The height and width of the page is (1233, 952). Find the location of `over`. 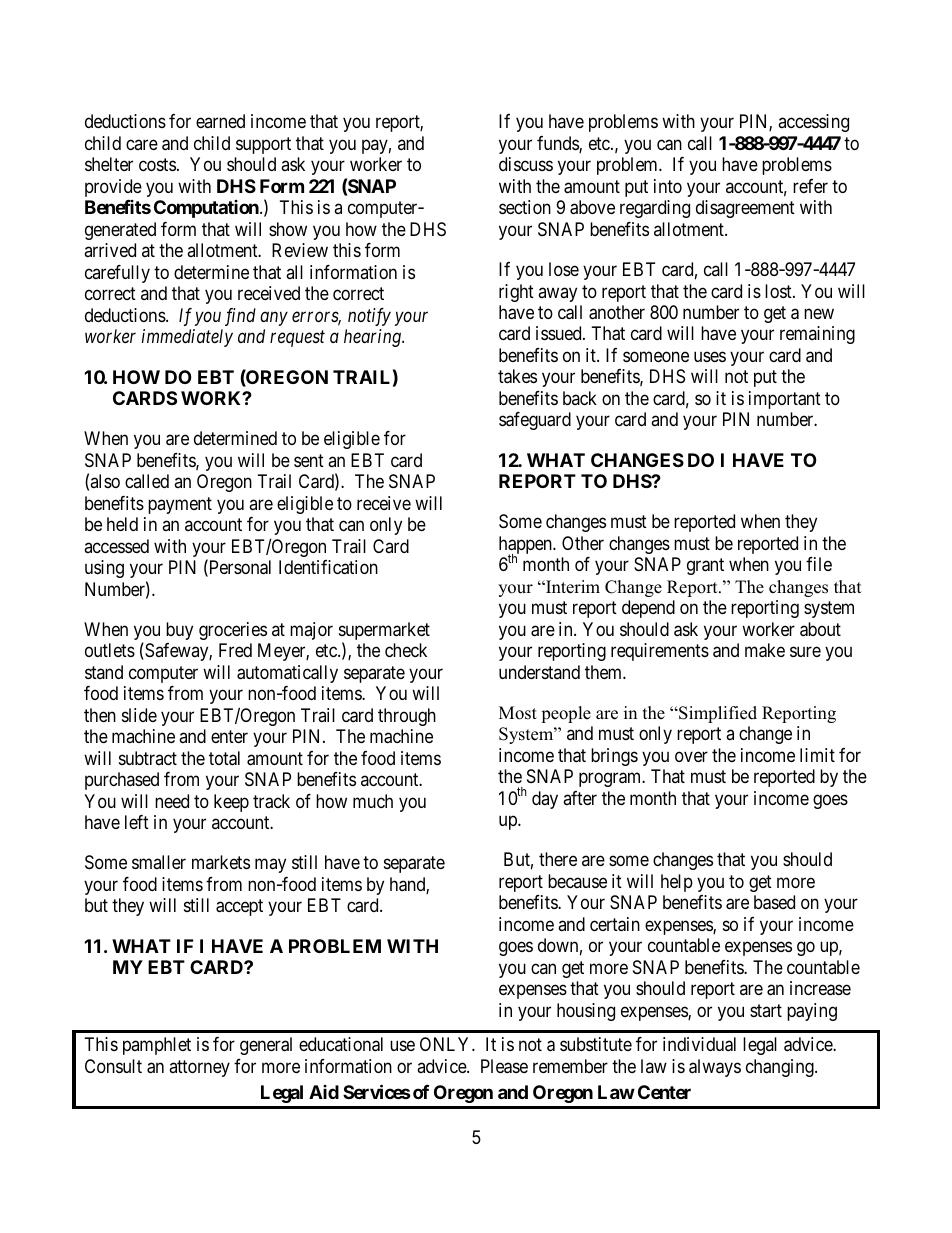

over is located at coordinates (691, 756).
